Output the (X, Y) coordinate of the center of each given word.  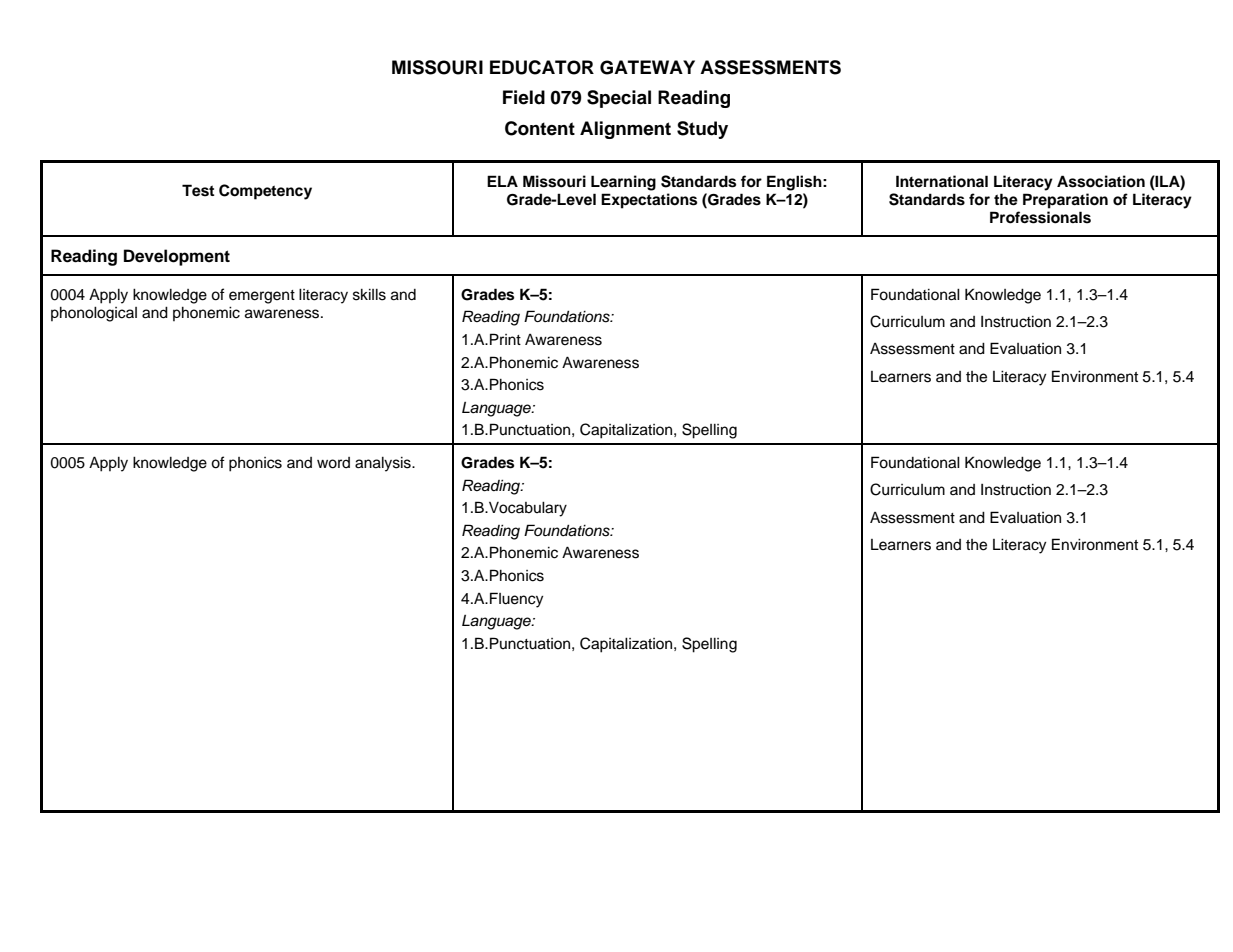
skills (369, 295)
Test (198, 190)
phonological (94, 314)
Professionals (1040, 217)
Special (619, 99)
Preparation (1065, 201)
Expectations (649, 201)
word (333, 463)
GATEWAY (647, 67)
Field (524, 97)
